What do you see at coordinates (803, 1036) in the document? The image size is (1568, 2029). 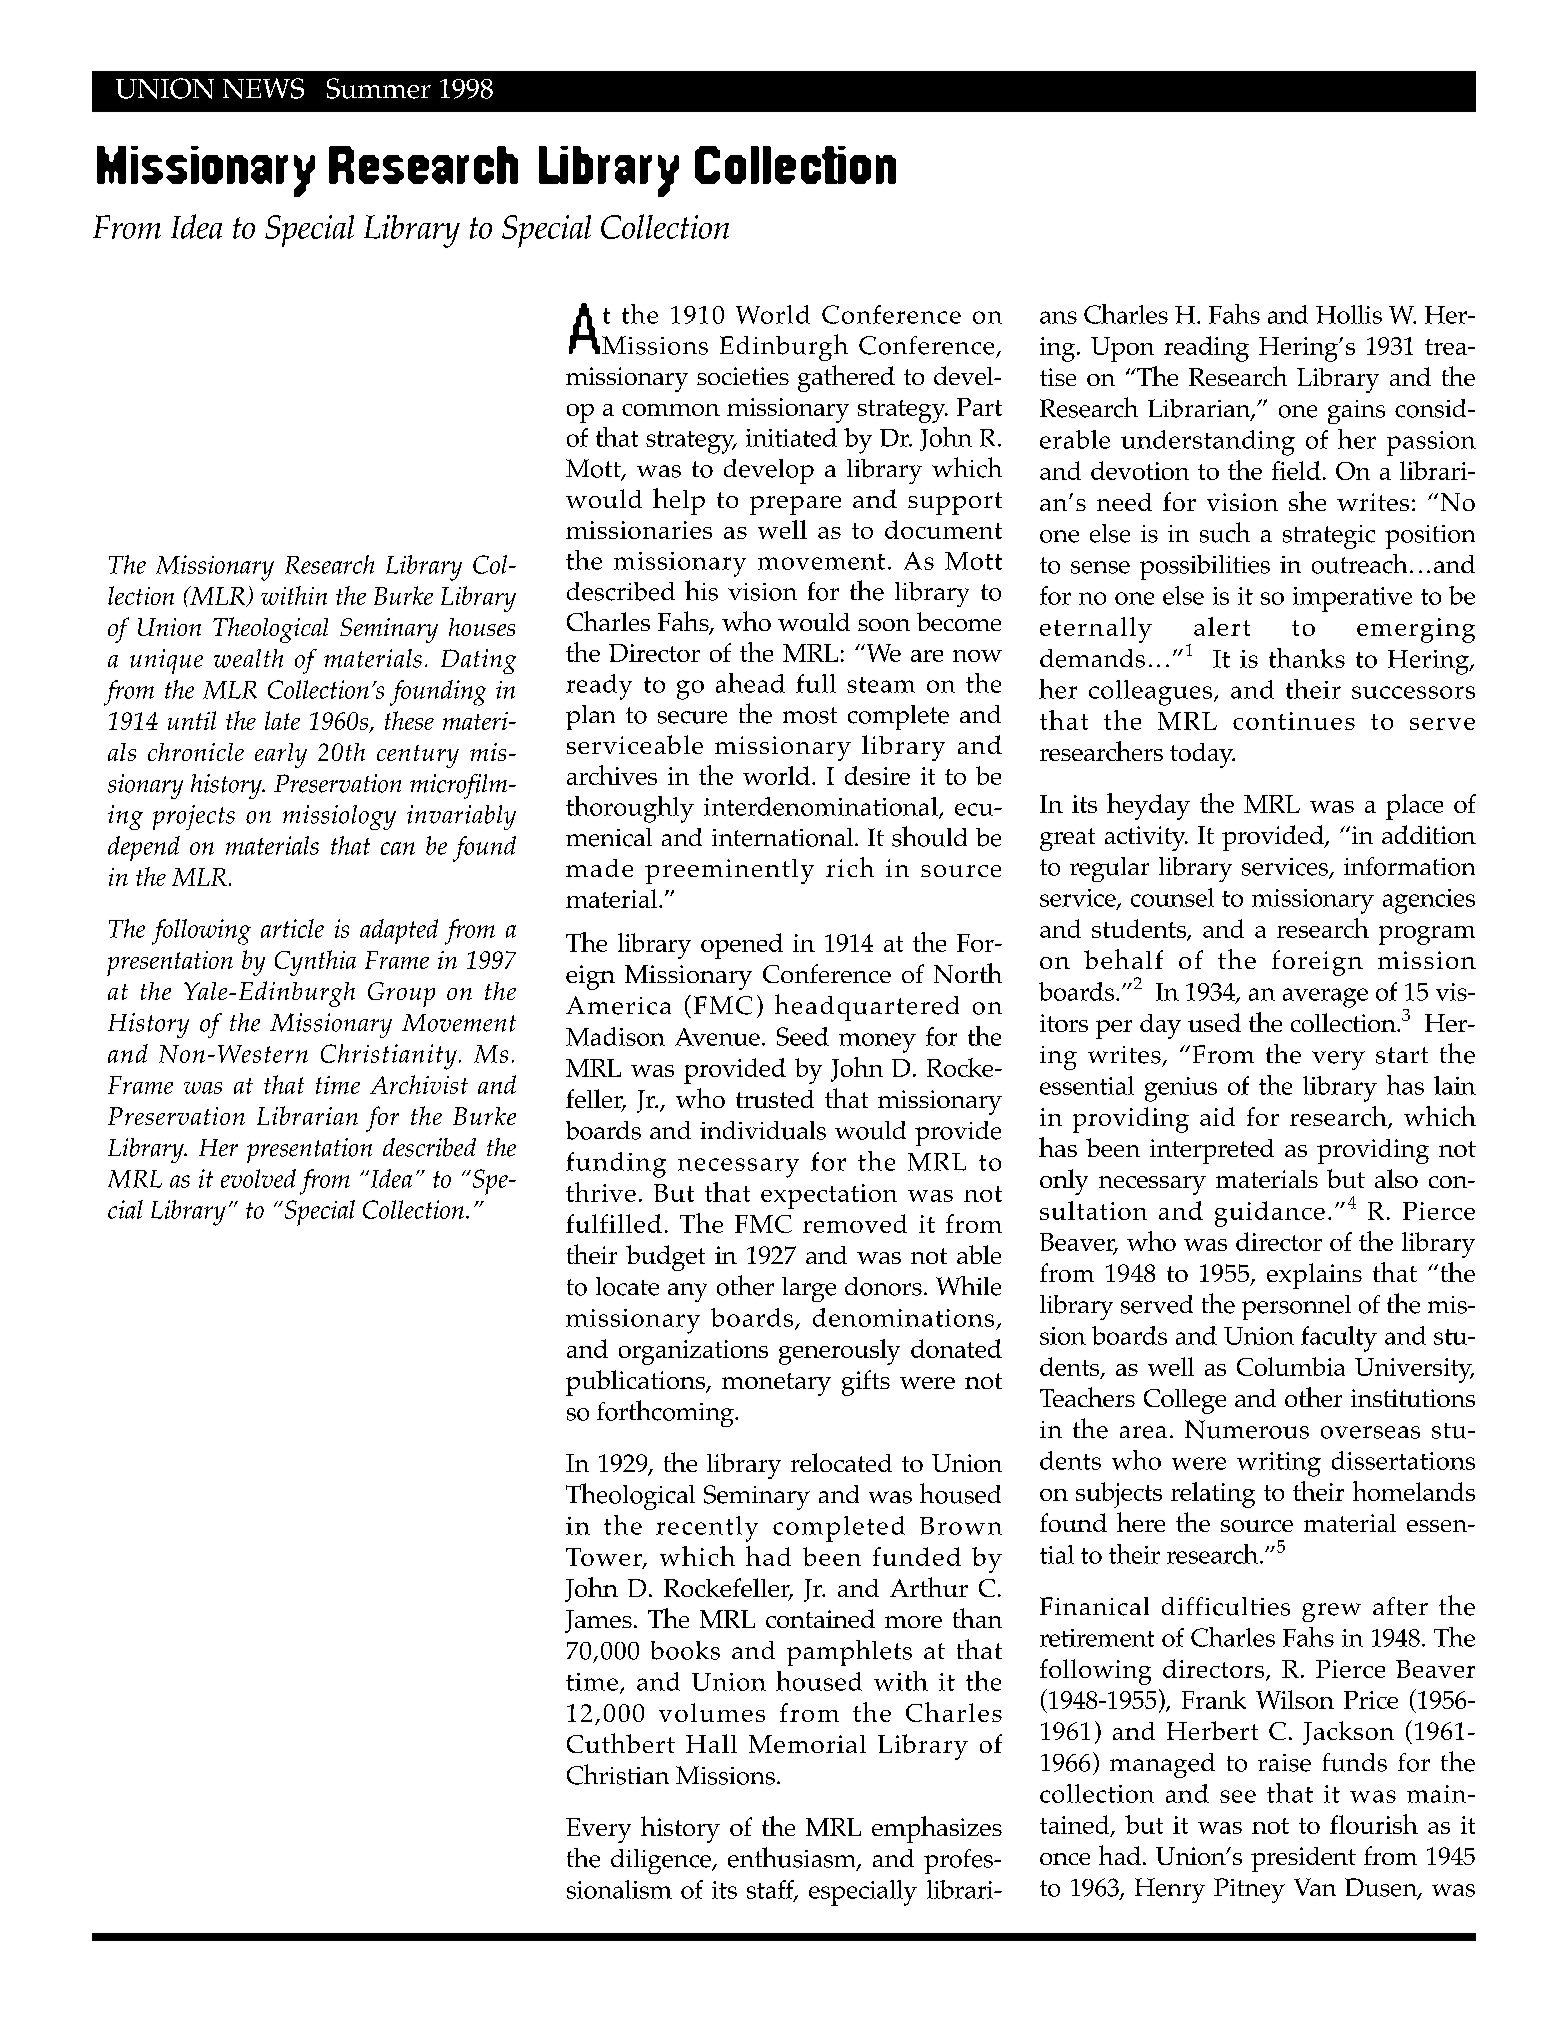 I see `Seed` at bounding box center [803, 1036].
